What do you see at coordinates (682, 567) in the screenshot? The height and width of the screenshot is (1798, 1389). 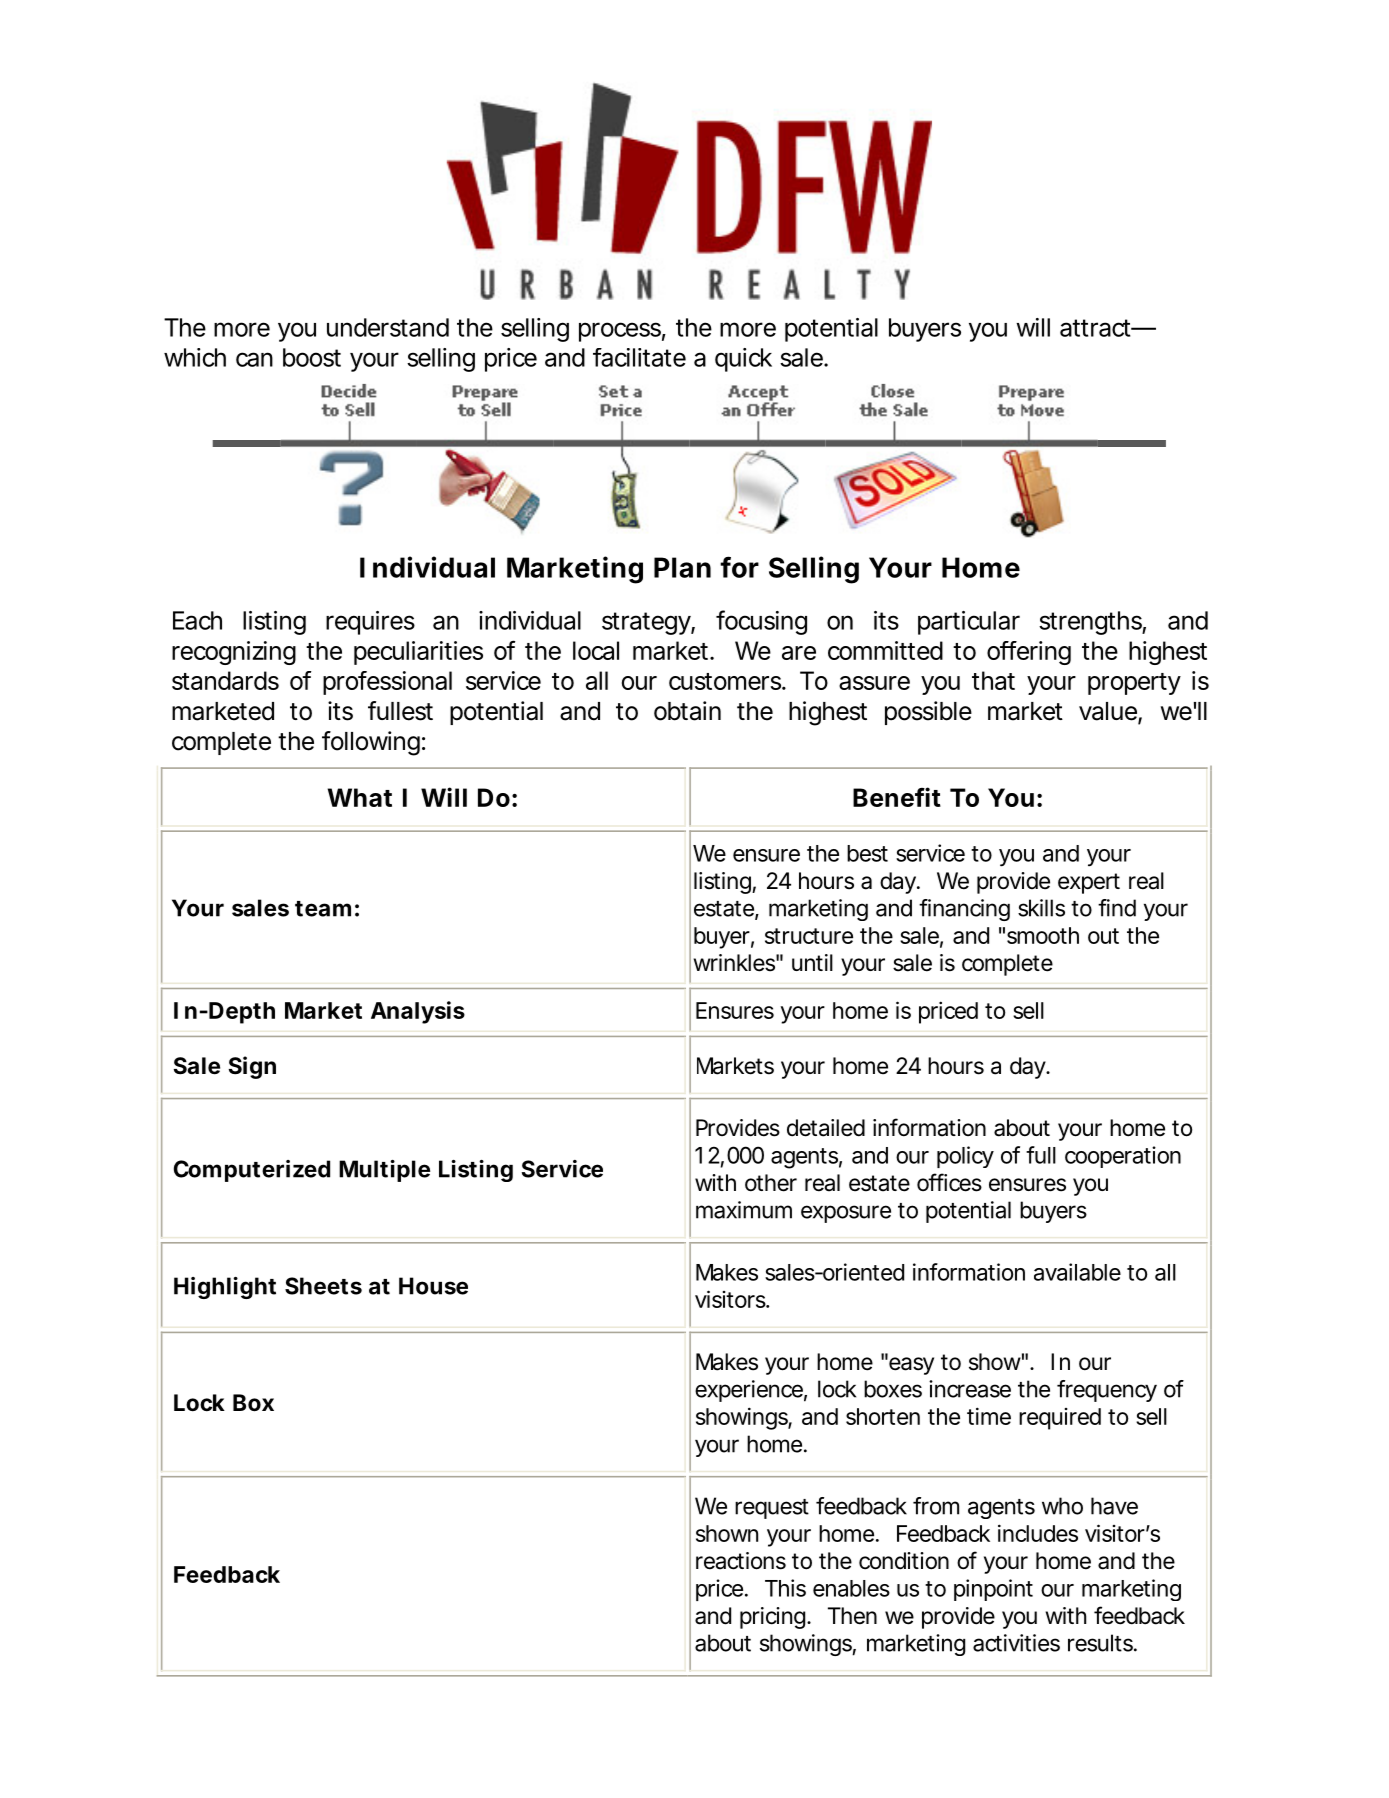 I see `Plan` at bounding box center [682, 567].
